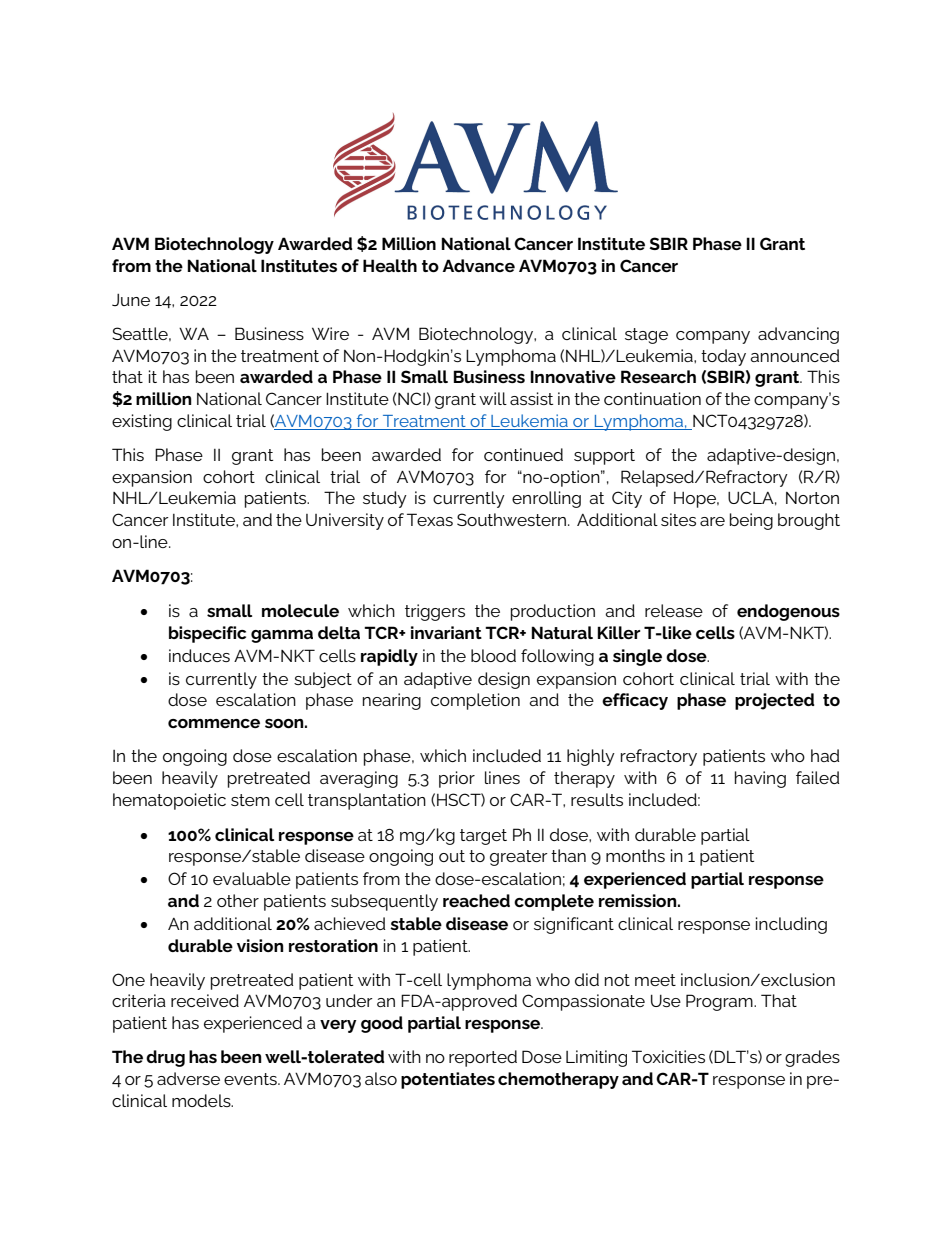 Image resolution: width=952 pixels, height=1233 pixels. Describe the element at coordinates (214, 723) in the screenshot. I see `commence` at that location.
